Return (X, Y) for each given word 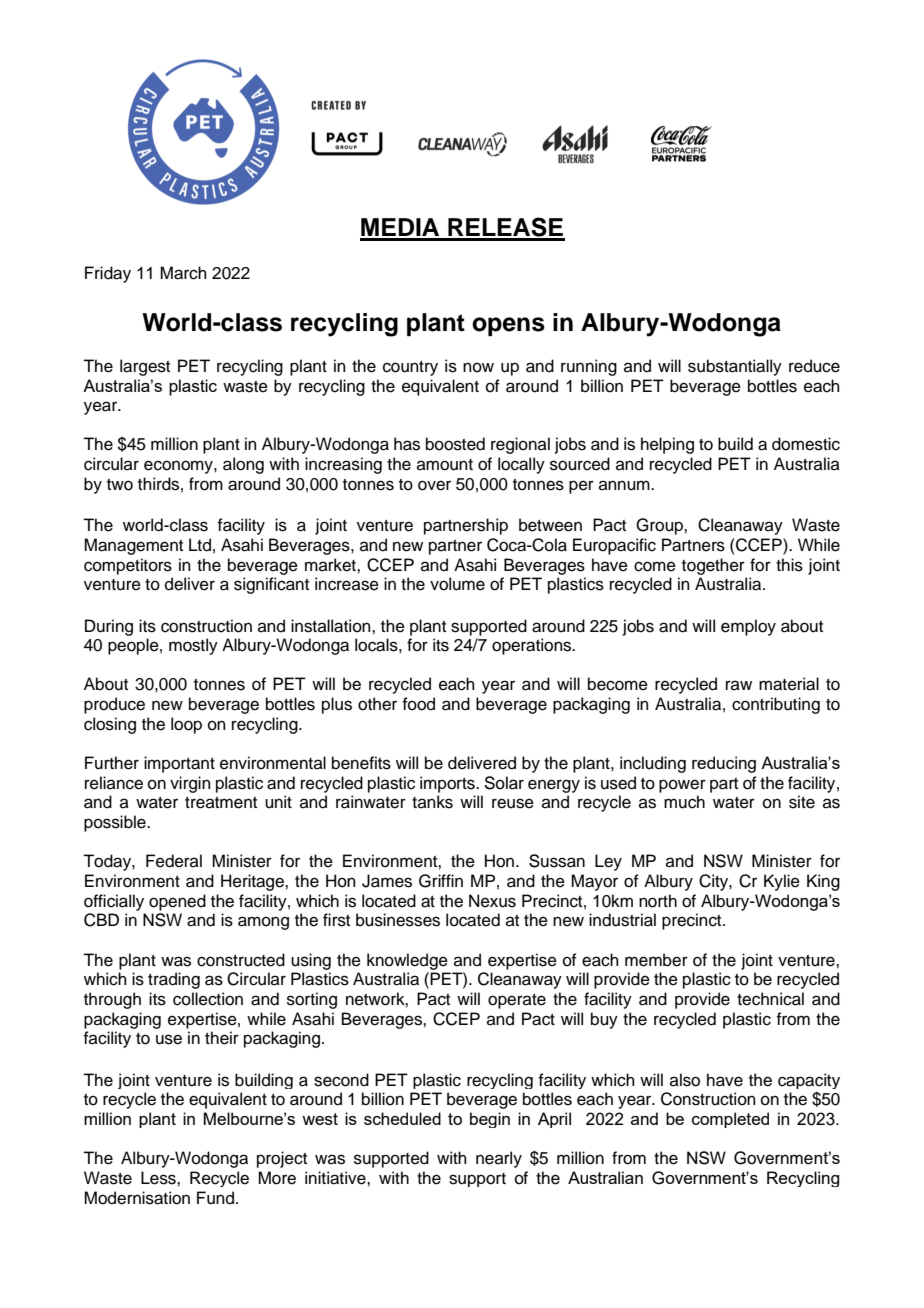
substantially (735, 367)
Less (159, 1178)
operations (533, 646)
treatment (221, 803)
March (183, 273)
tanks (432, 802)
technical (770, 999)
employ (748, 627)
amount (445, 465)
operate (517, 1001)
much (684, 802)
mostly (193, 646)
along (243, 465)
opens (508, 326)
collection (208, 999)
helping (667, 445)
